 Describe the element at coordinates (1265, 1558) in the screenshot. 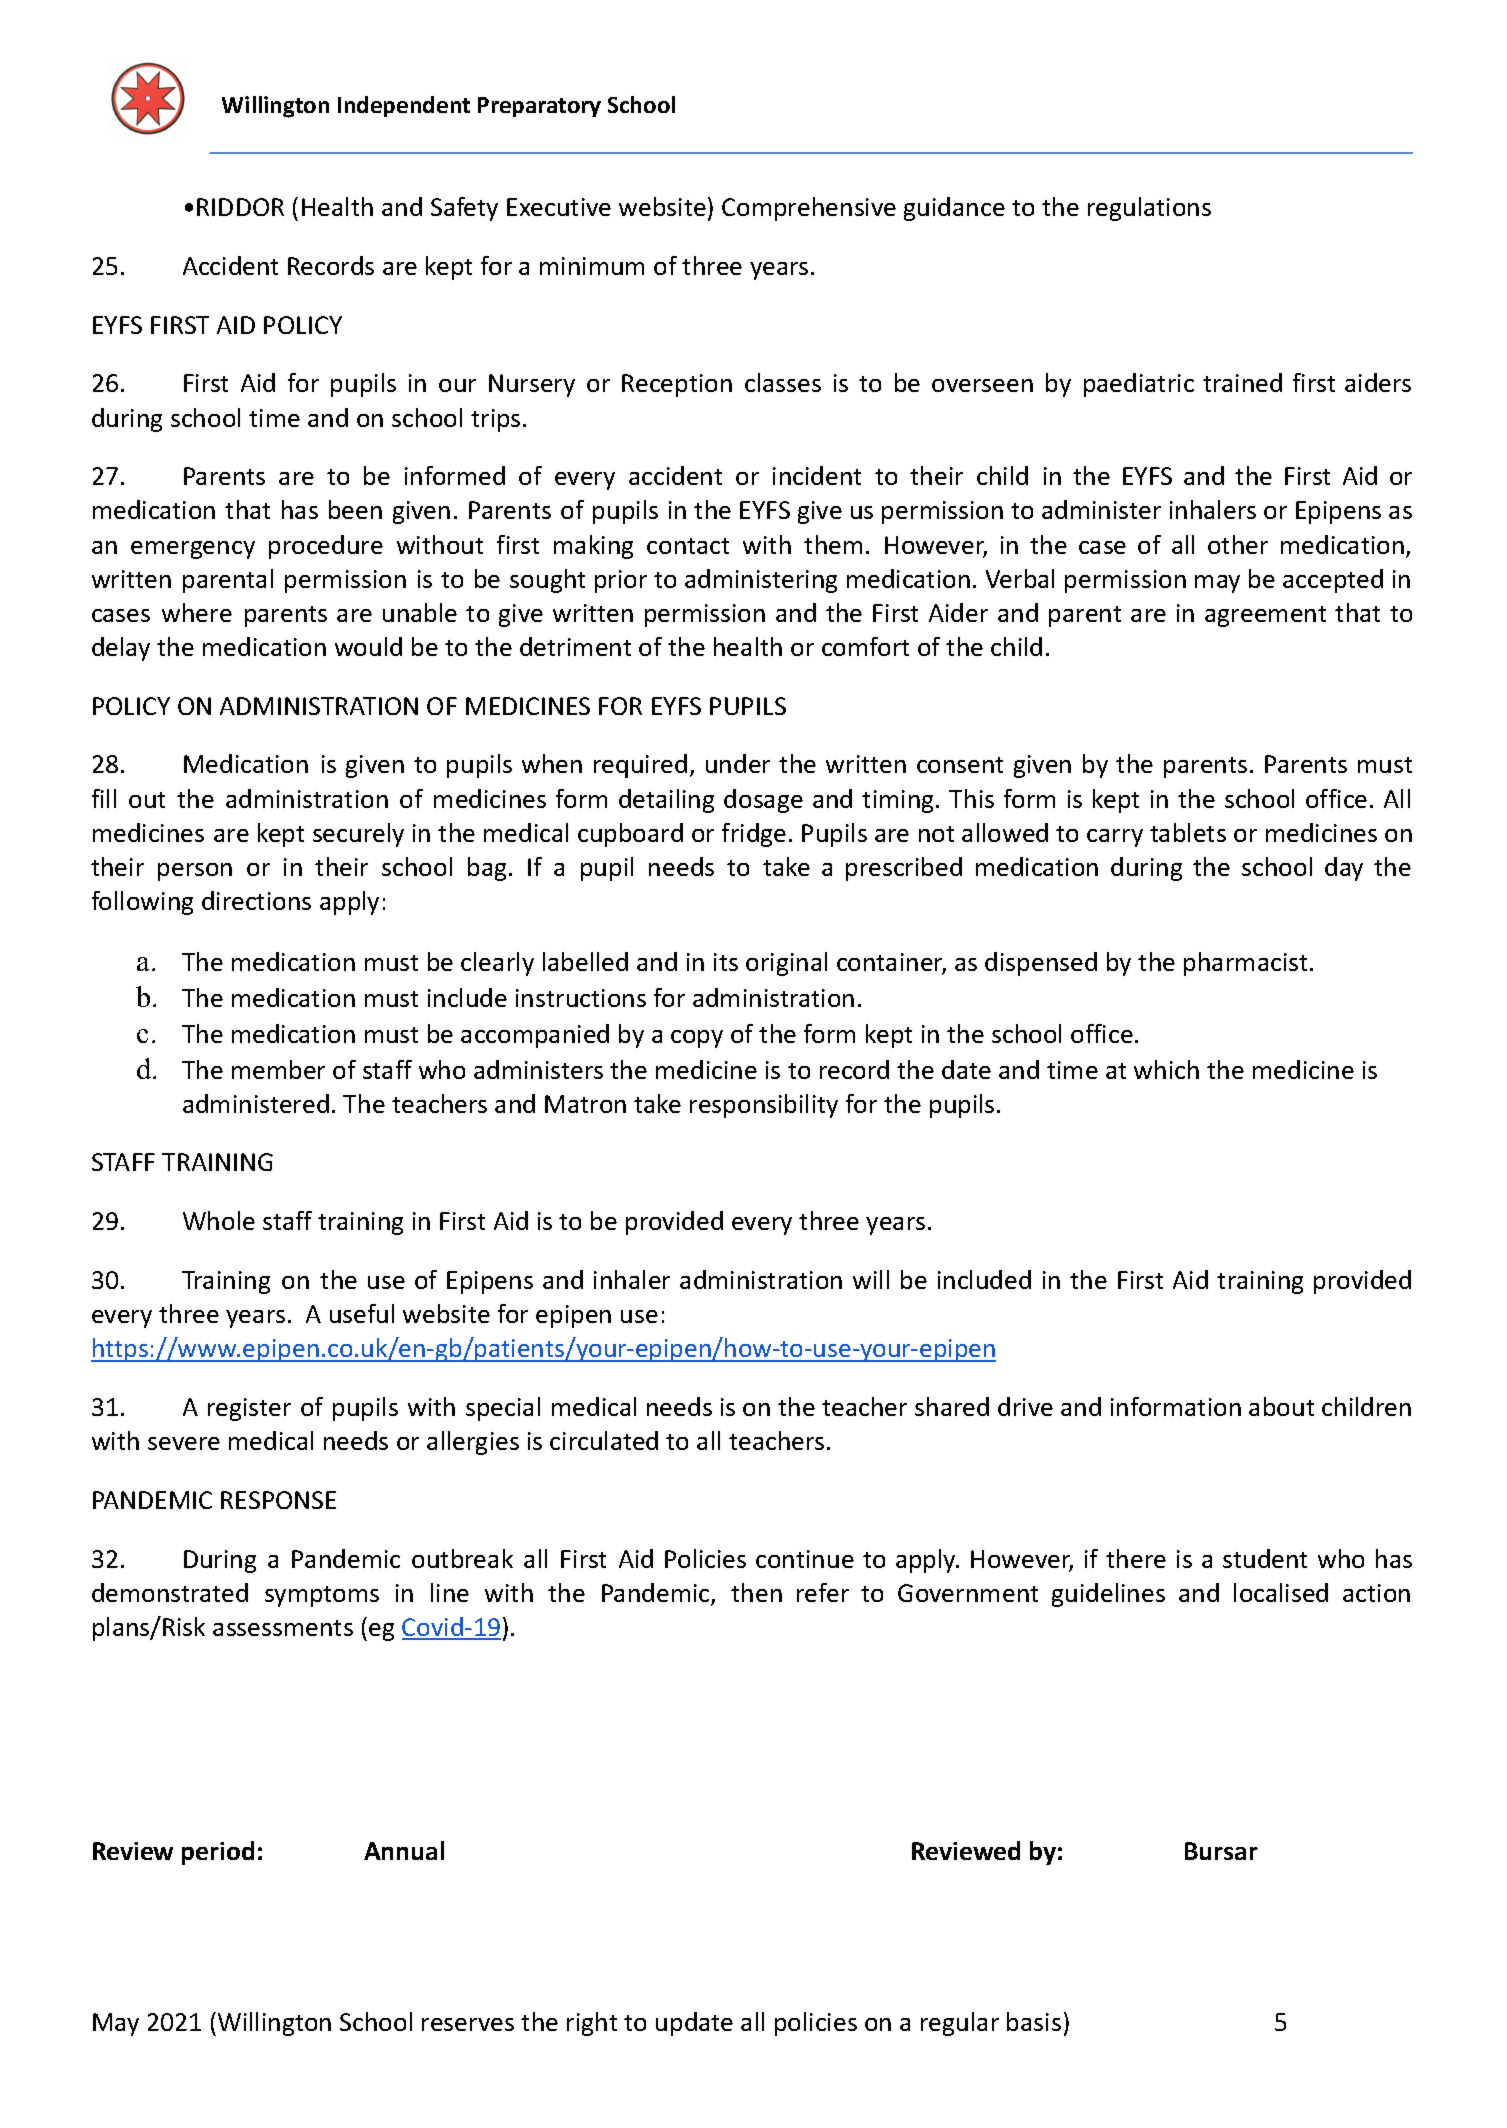

I see `student` at that location.
